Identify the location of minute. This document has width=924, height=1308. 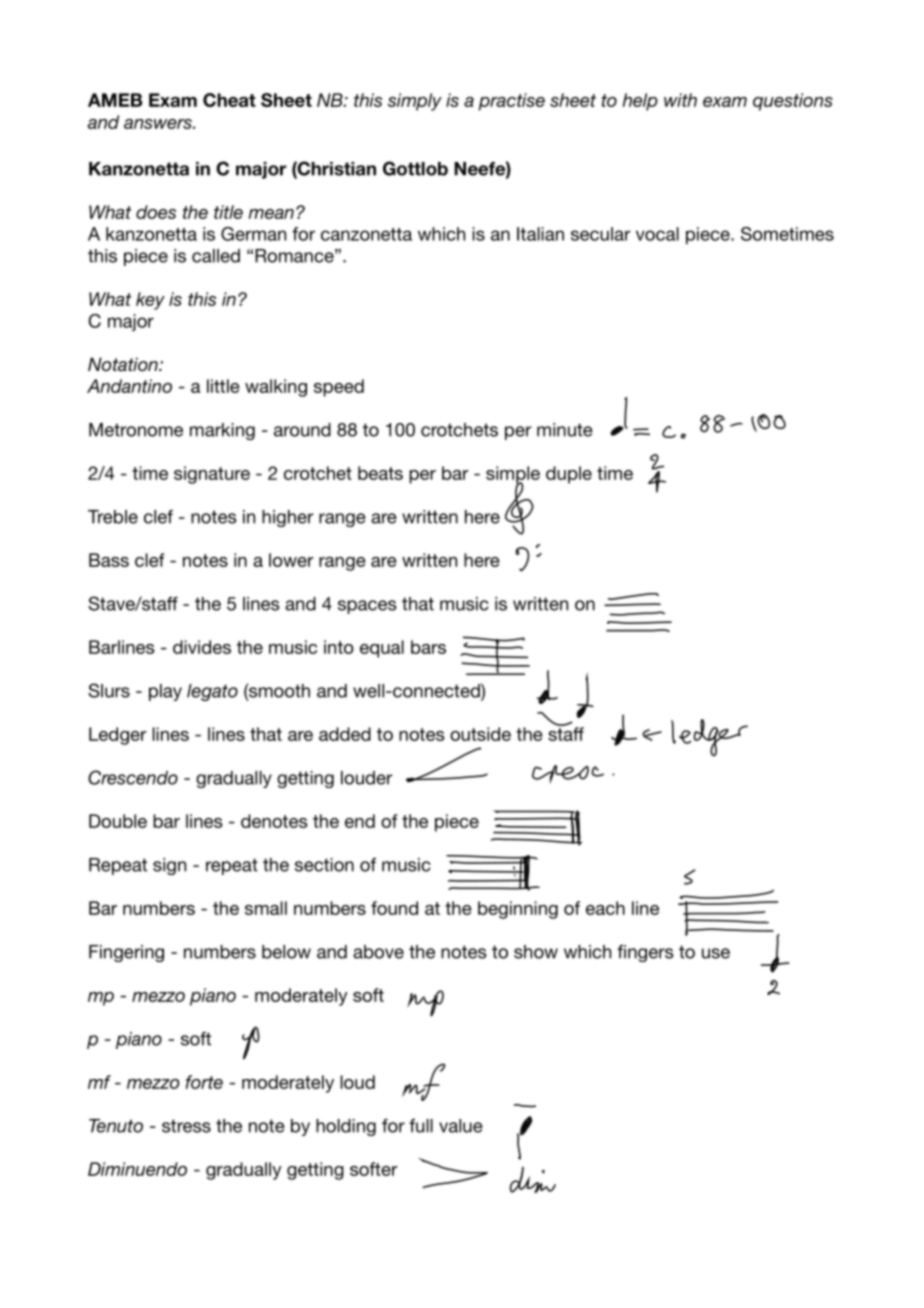
(565, 430).
